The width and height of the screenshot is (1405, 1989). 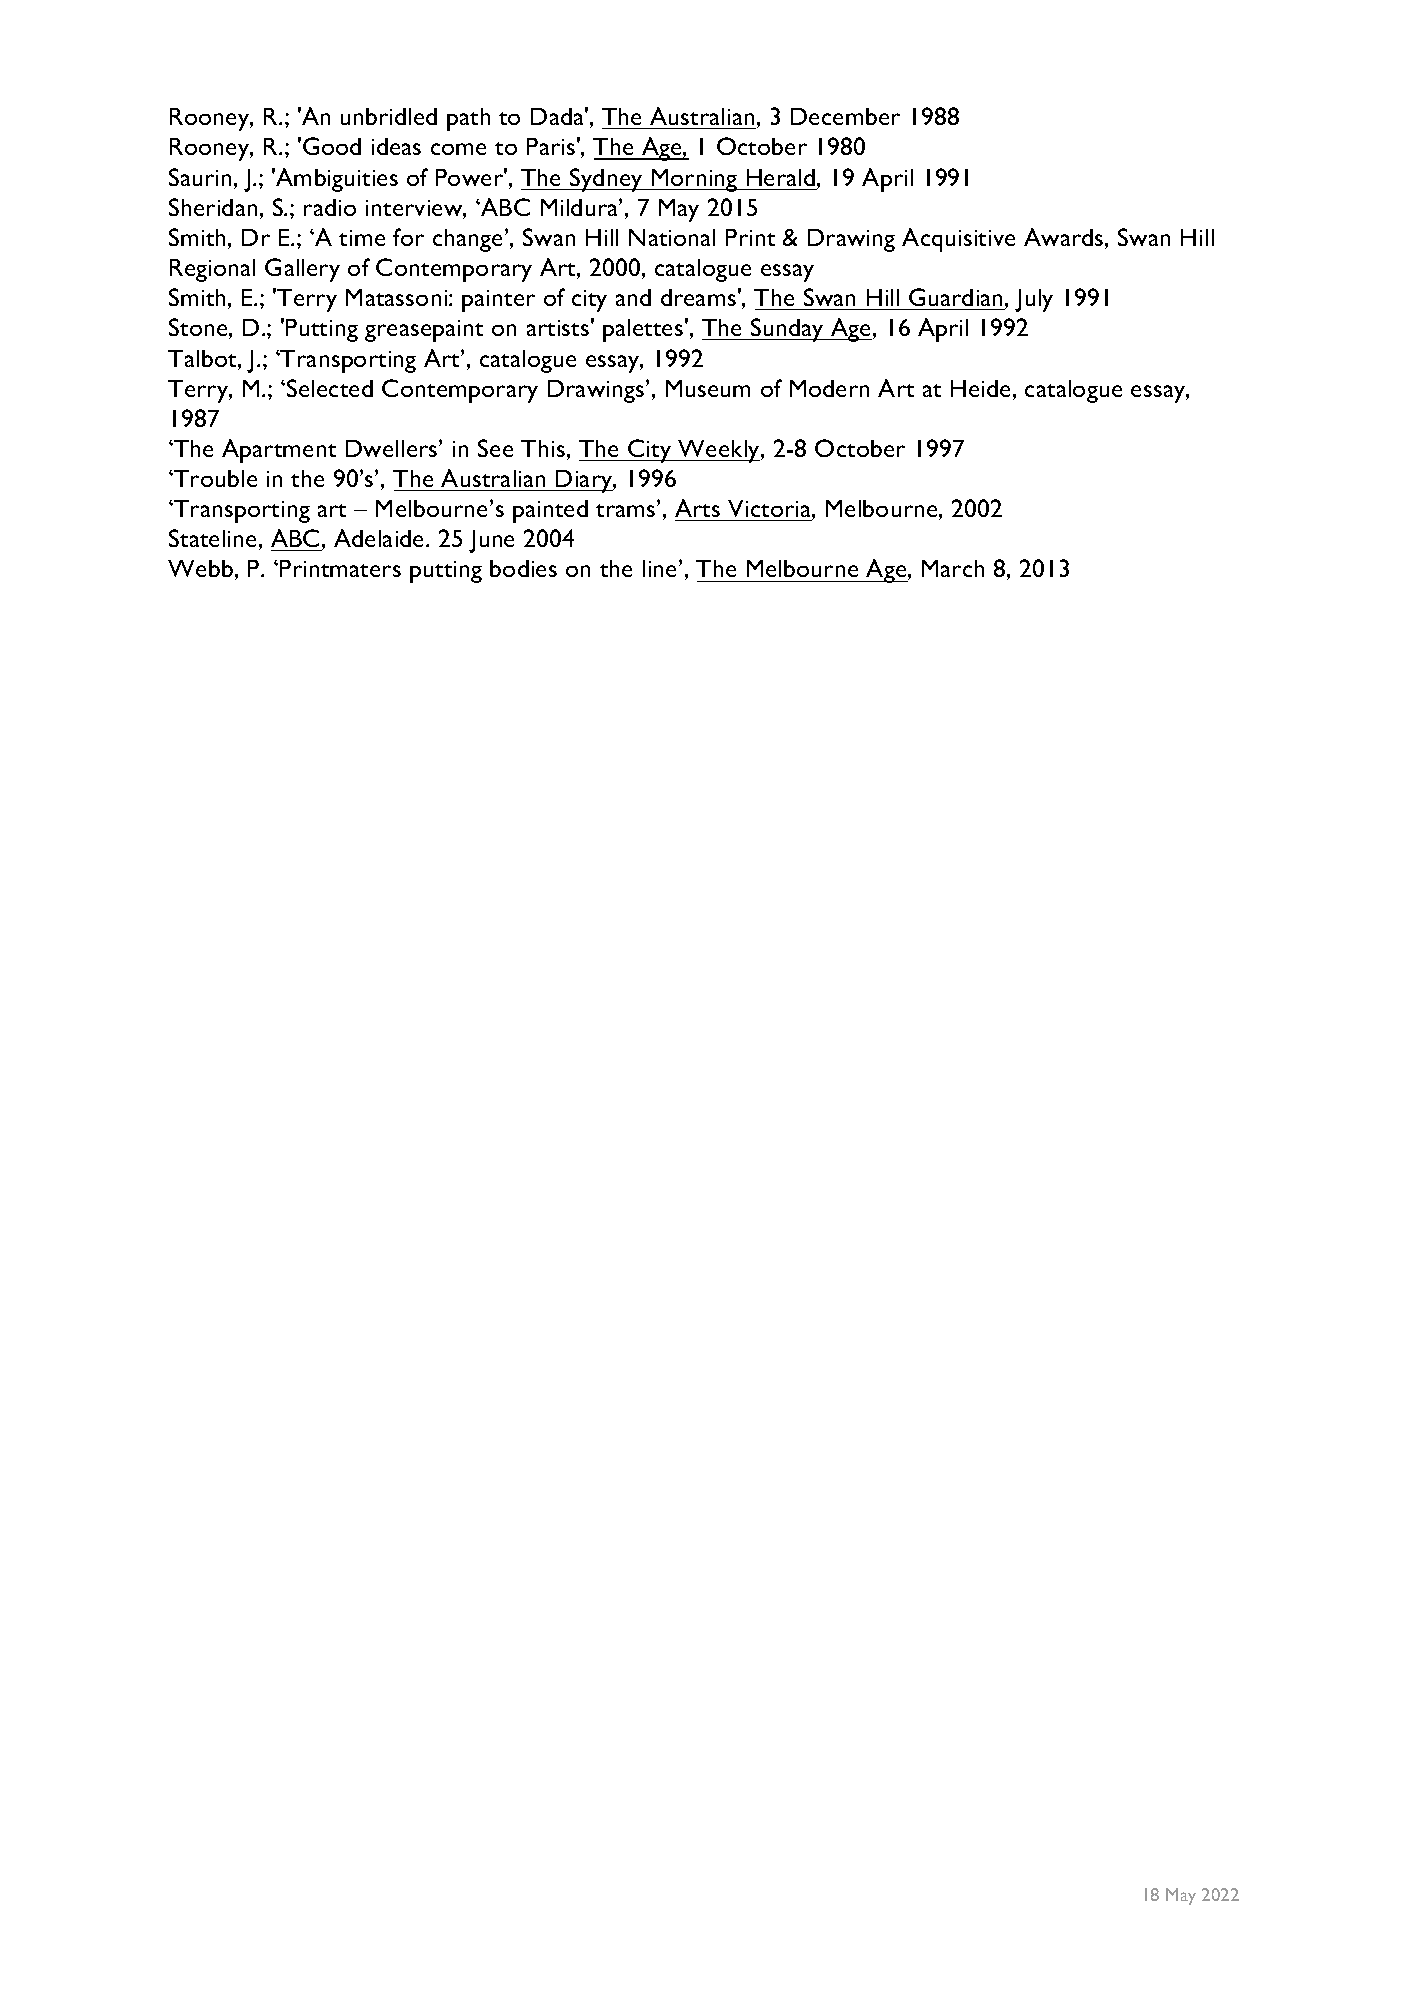 I want to click on Museum, so click(x=708, y=388).
